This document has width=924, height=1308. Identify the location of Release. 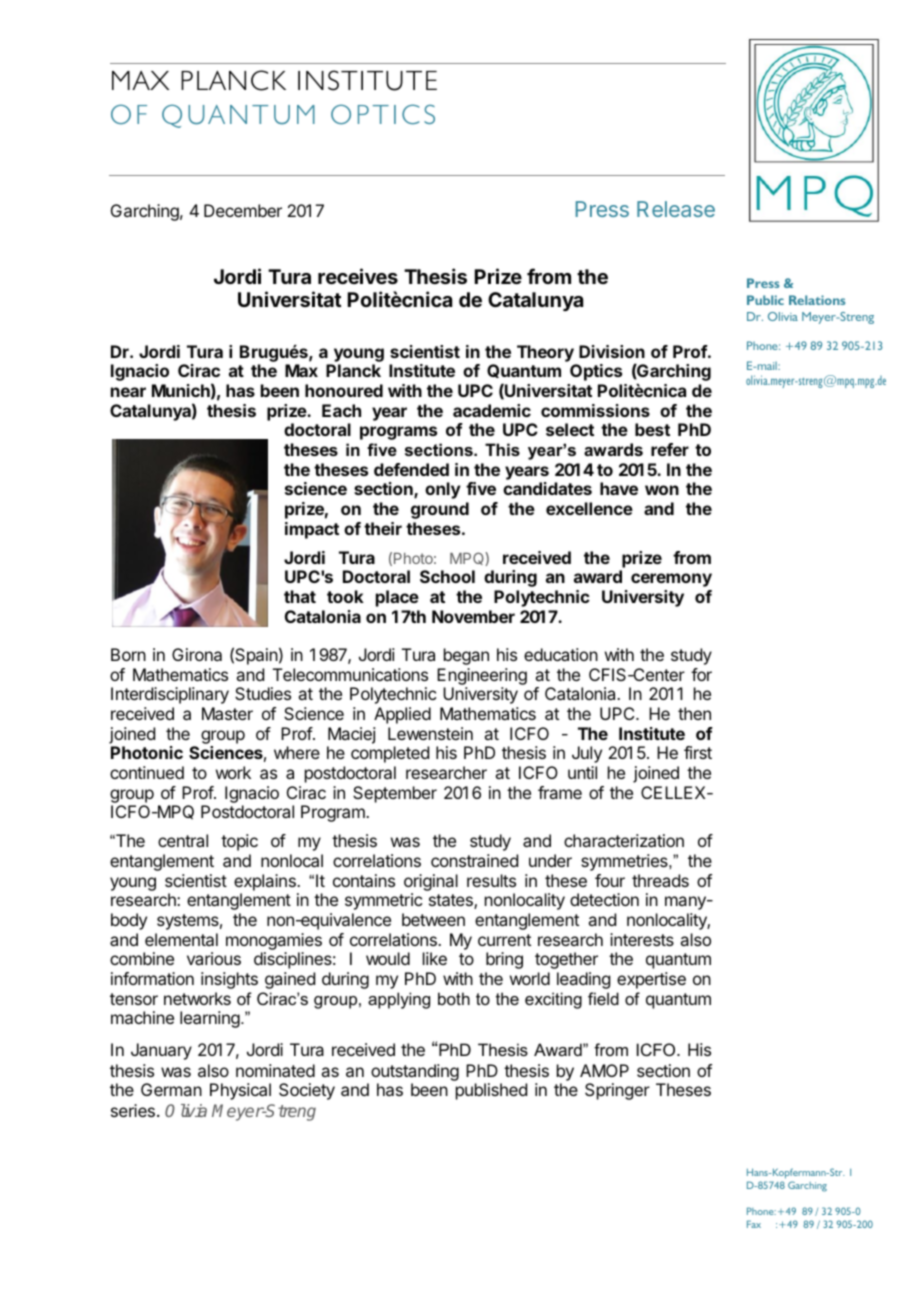
(676, 209).
